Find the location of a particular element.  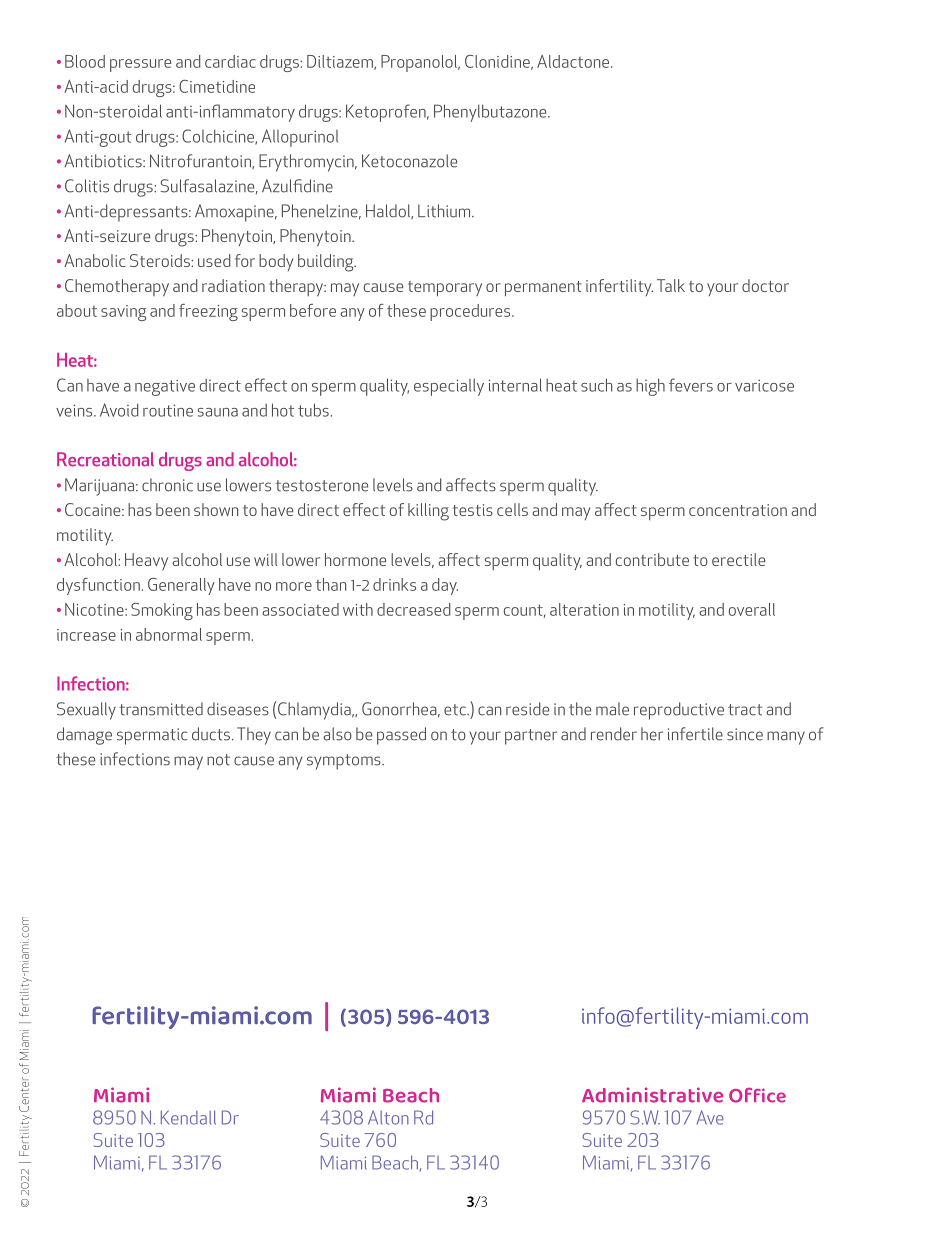

Administrative is located at coordinates (652, 1095).
